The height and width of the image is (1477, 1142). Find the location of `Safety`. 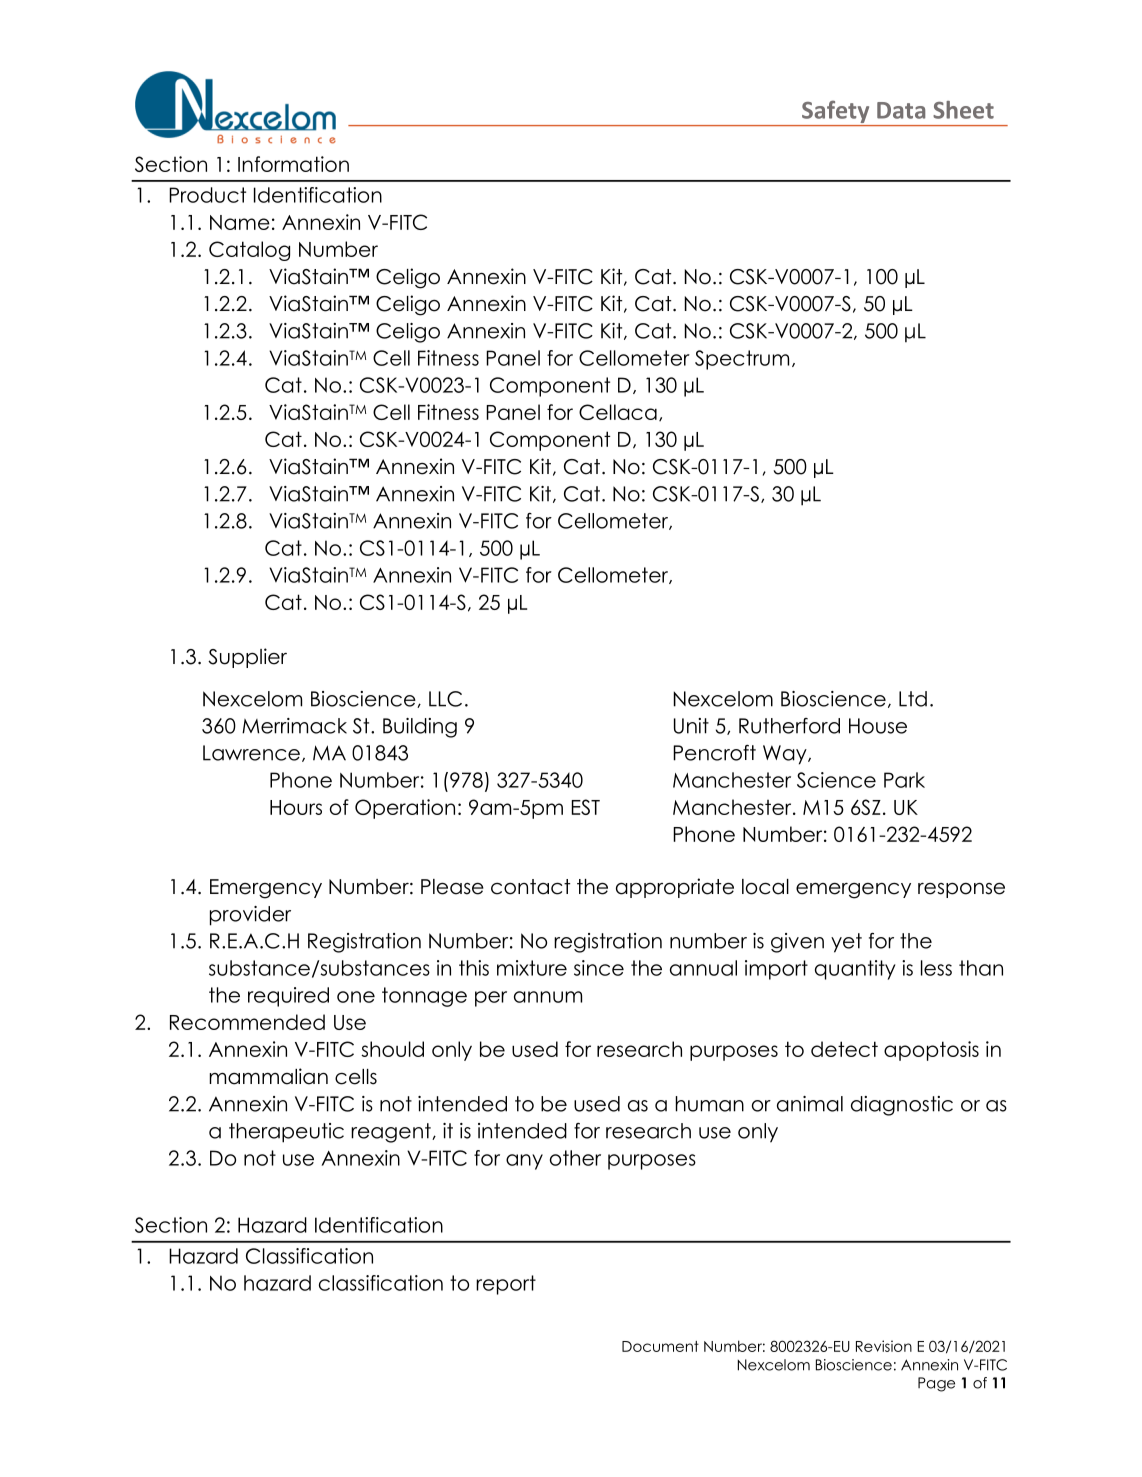

Safety is located at coordinates (835, 112).
